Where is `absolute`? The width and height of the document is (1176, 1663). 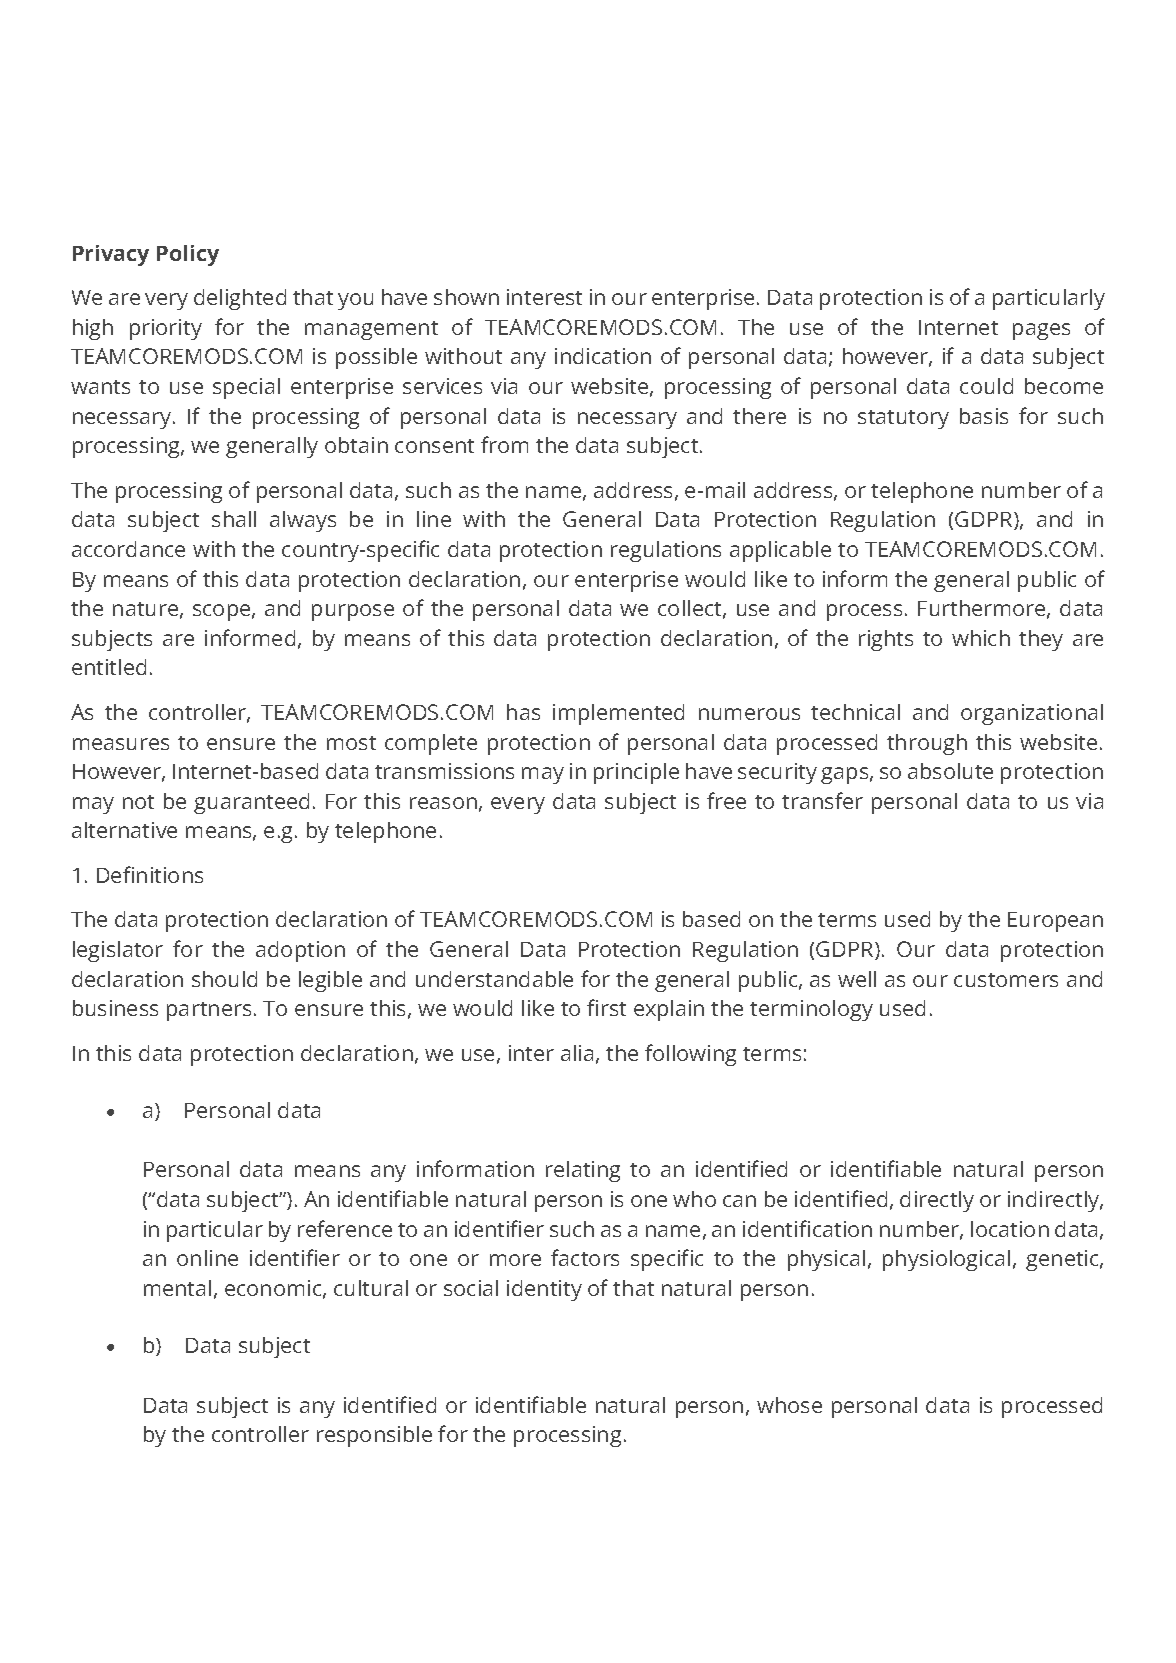 absolute is located at coordinates (950, 771).
